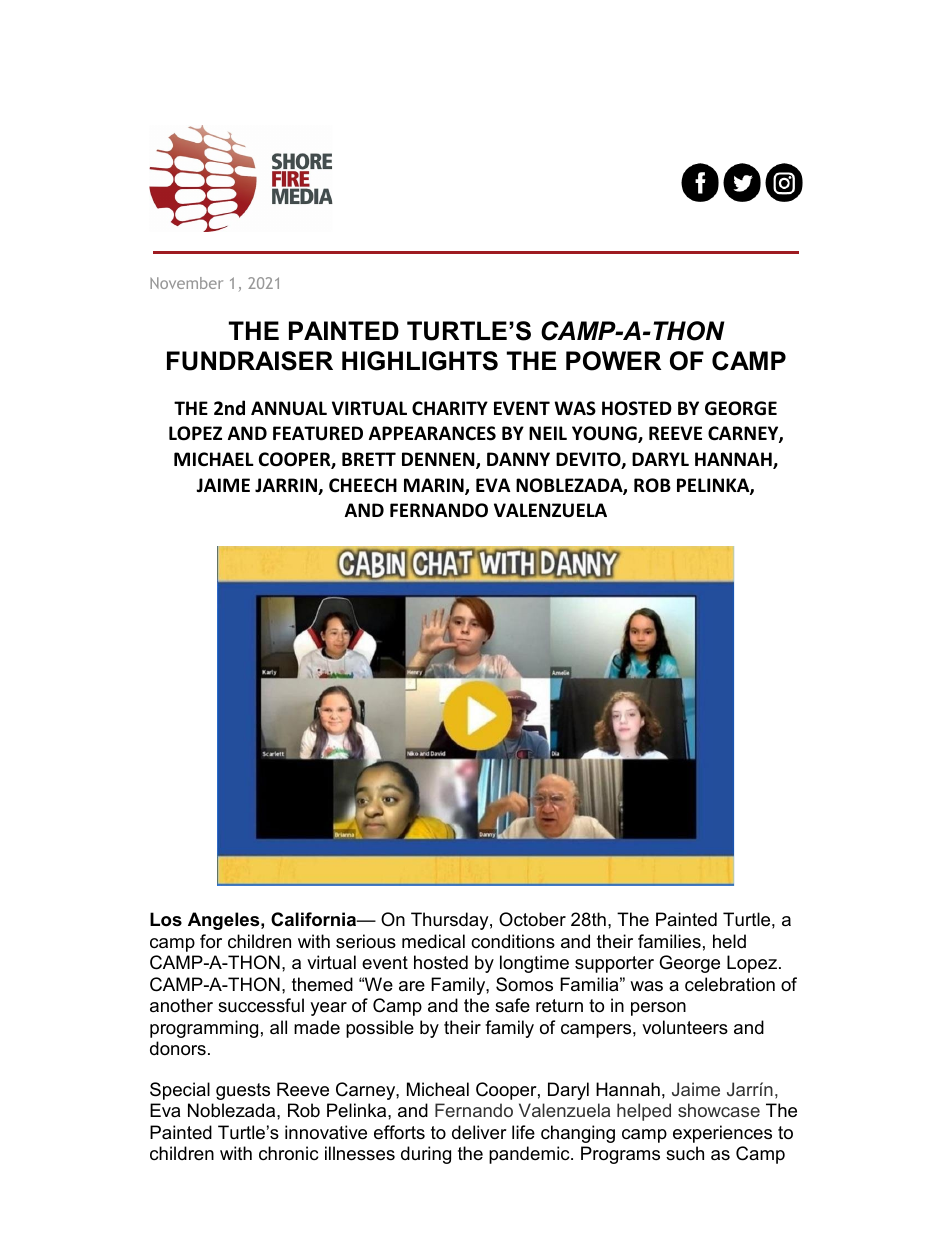  What do you see at coordinates (166, 919) in the screenshot?
I see `Los` at bounding box center [166, 919].
